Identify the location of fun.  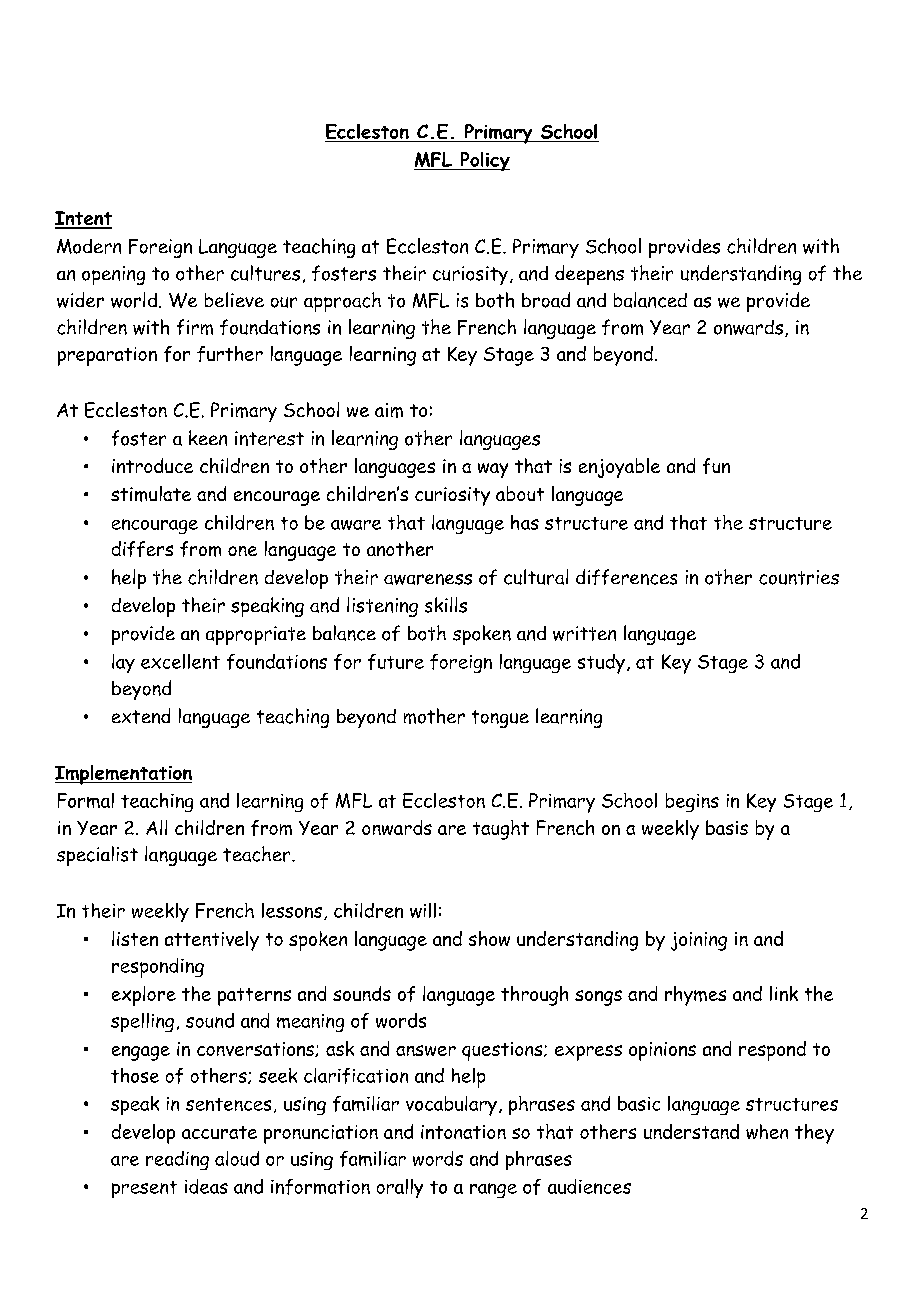
(716, 466).
